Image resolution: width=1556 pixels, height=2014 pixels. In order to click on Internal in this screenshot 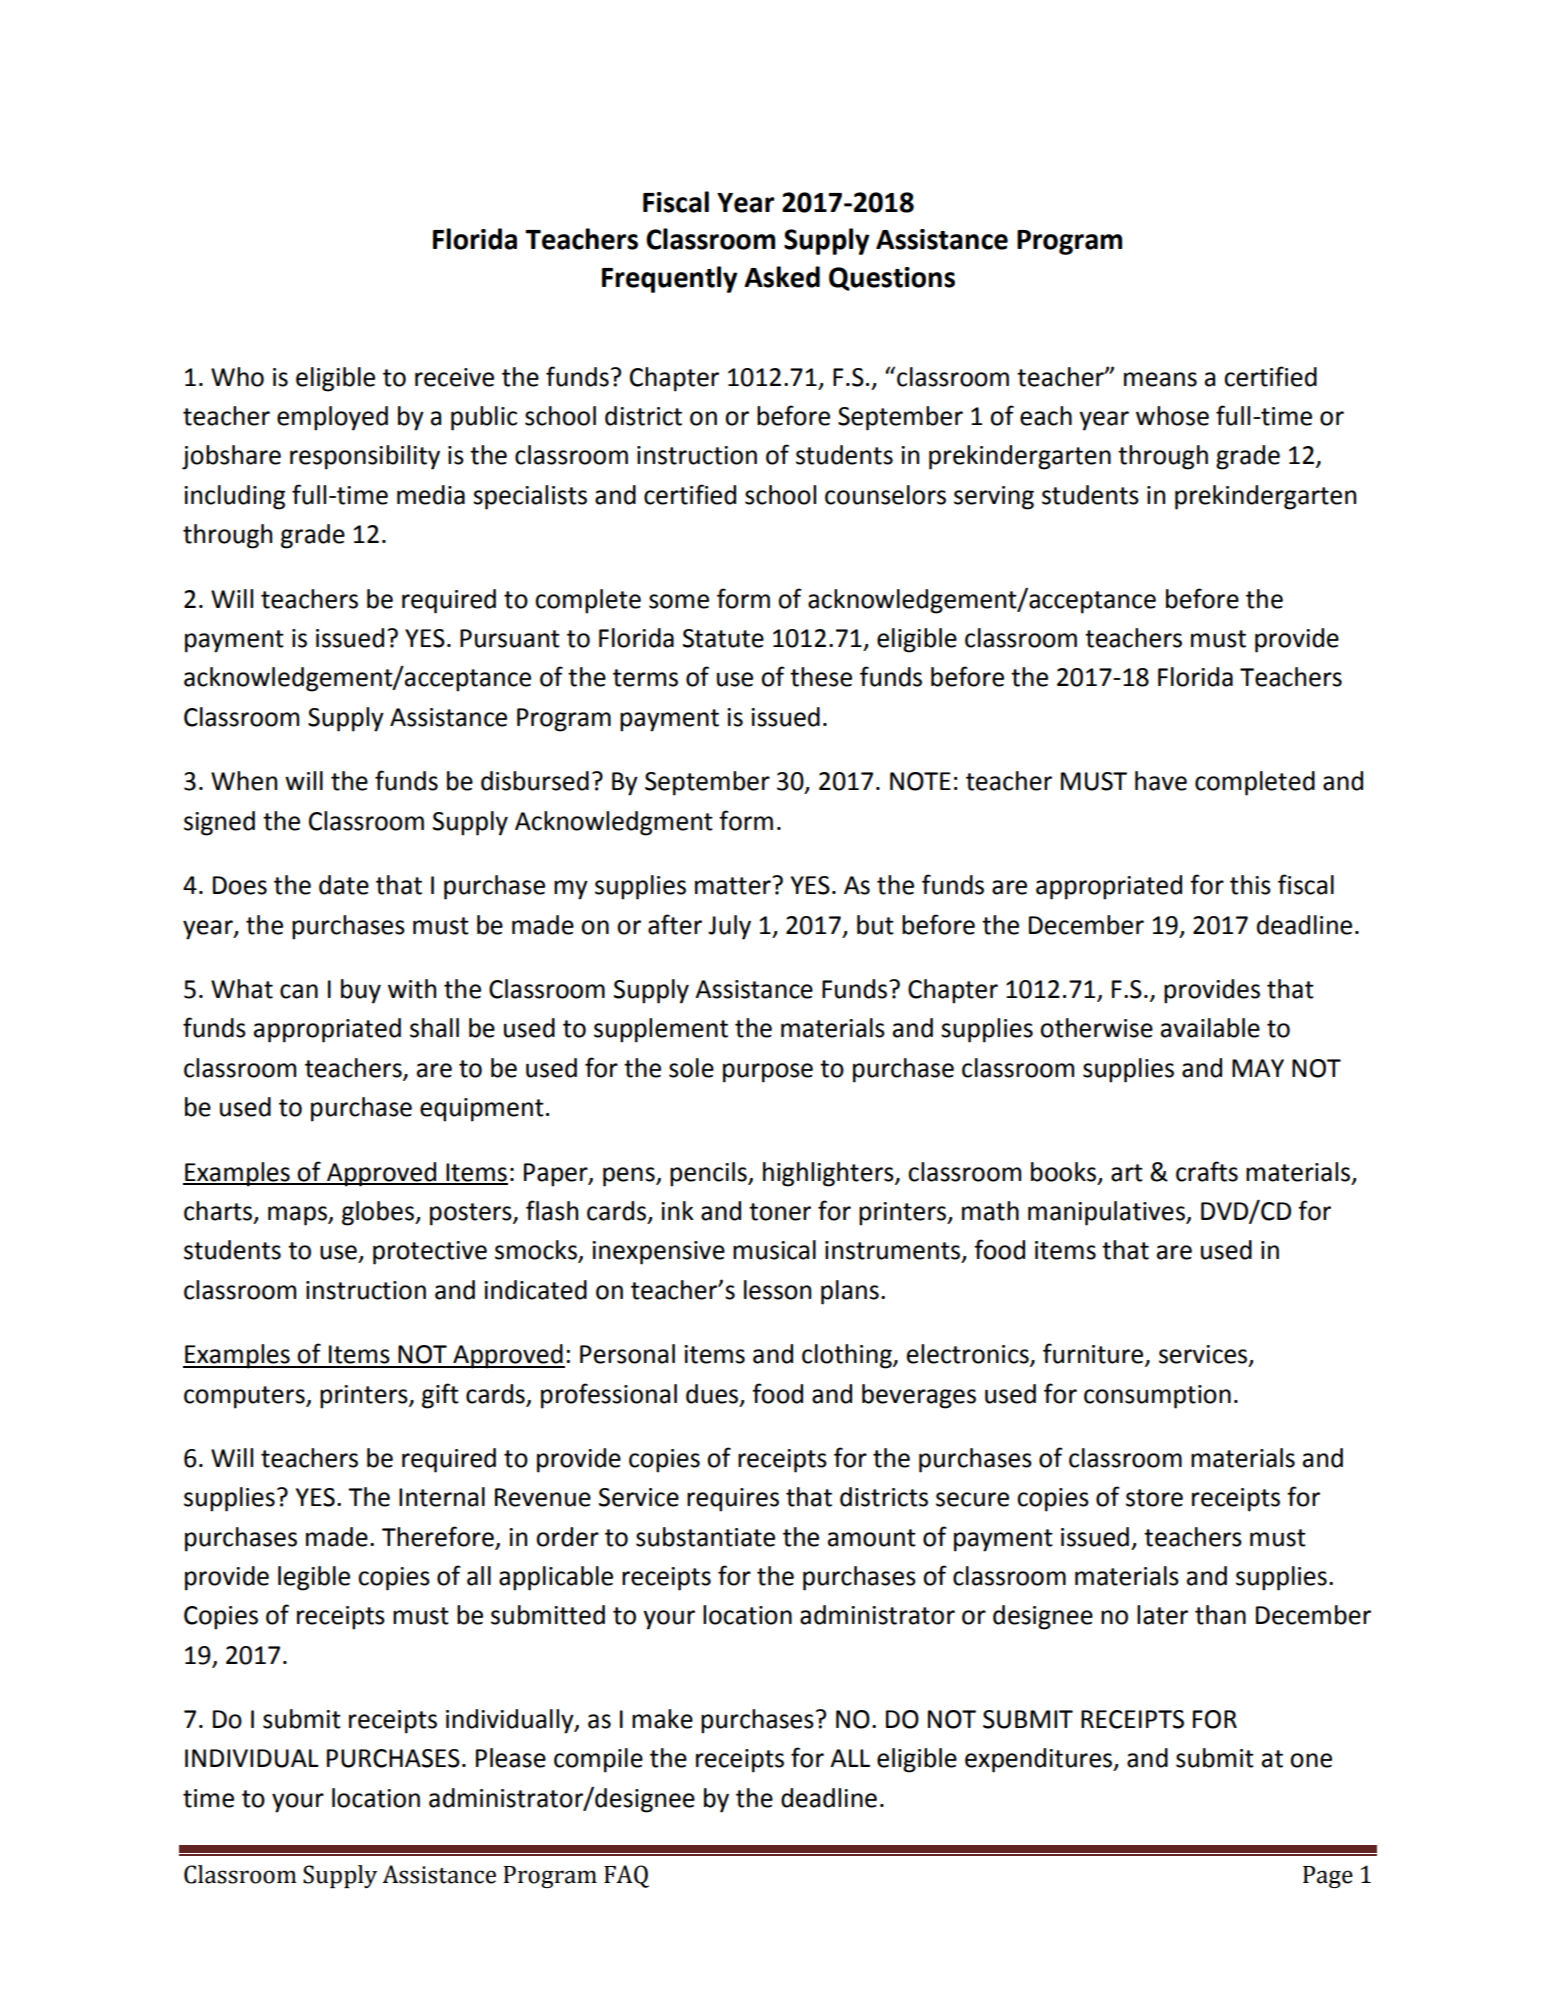, I will do `click(442, 1497)`.
